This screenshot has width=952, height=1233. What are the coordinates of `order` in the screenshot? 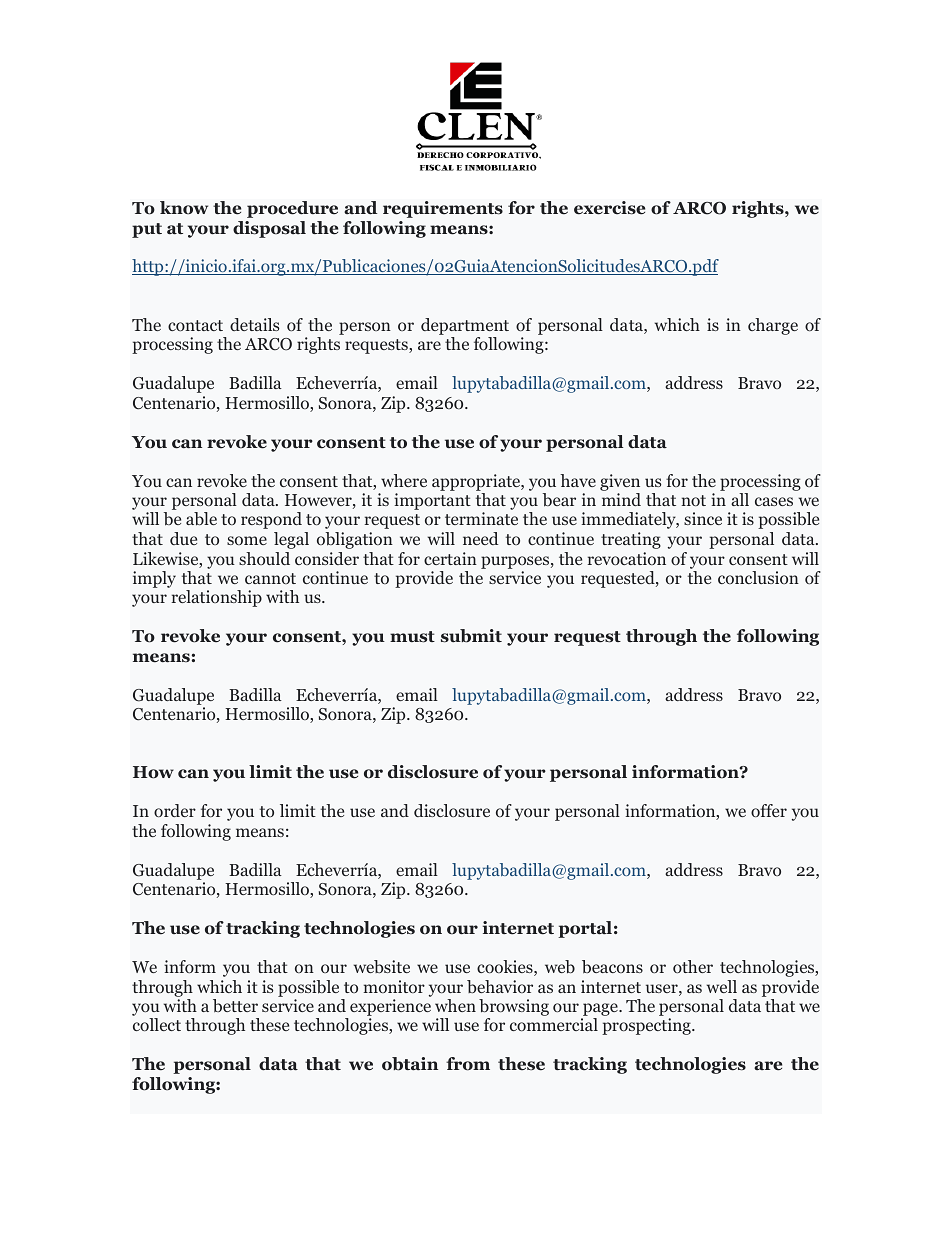 It's located at (175, 811).
